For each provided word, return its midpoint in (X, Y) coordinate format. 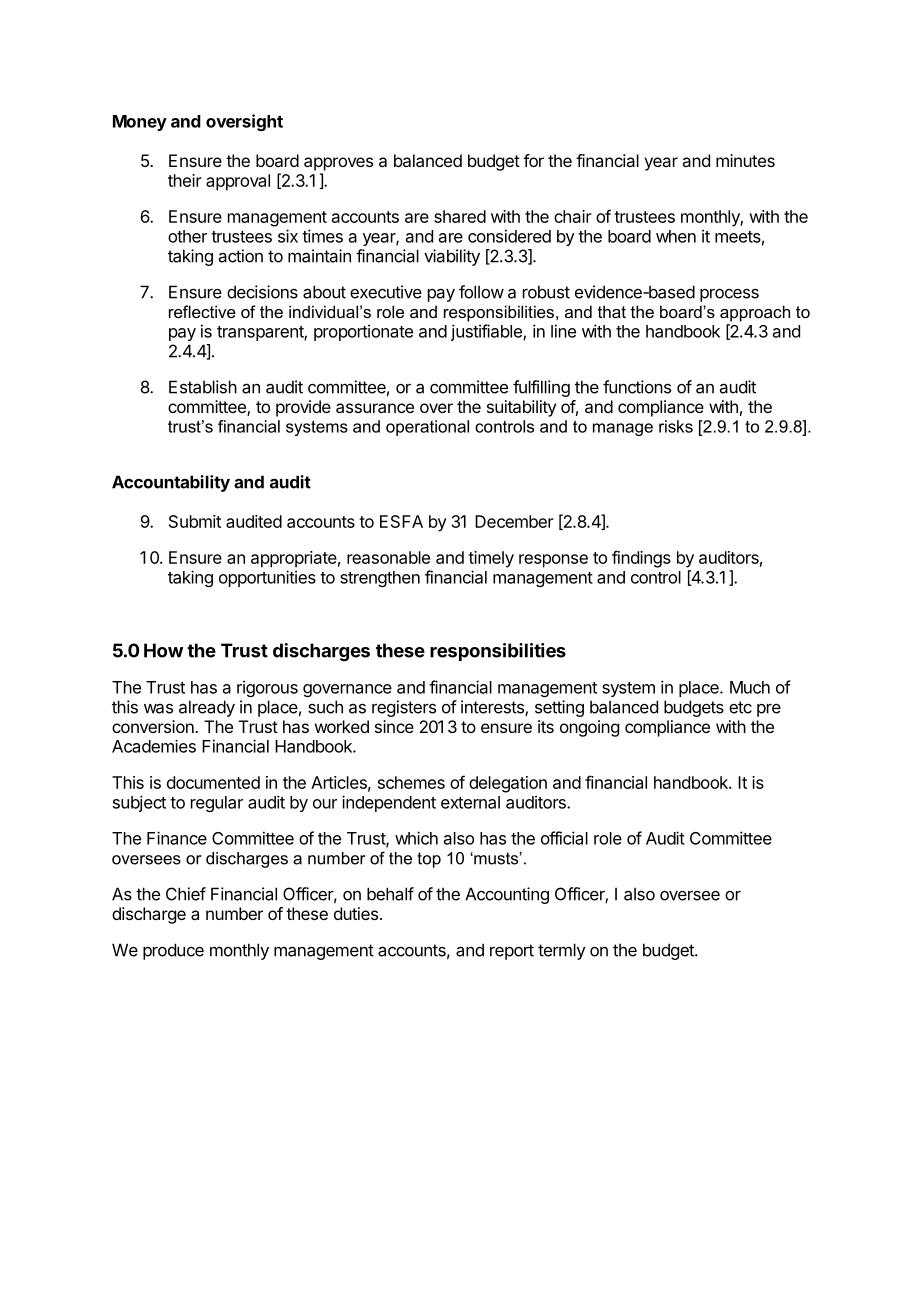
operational (427, 428)
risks (676, 426)
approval (238, 182)
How (163, 650)
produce (173, 951)
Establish (203, 387)
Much (750, 687)
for (533, 160)
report (512, 952)
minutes (745, 160)
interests (493, 708)
